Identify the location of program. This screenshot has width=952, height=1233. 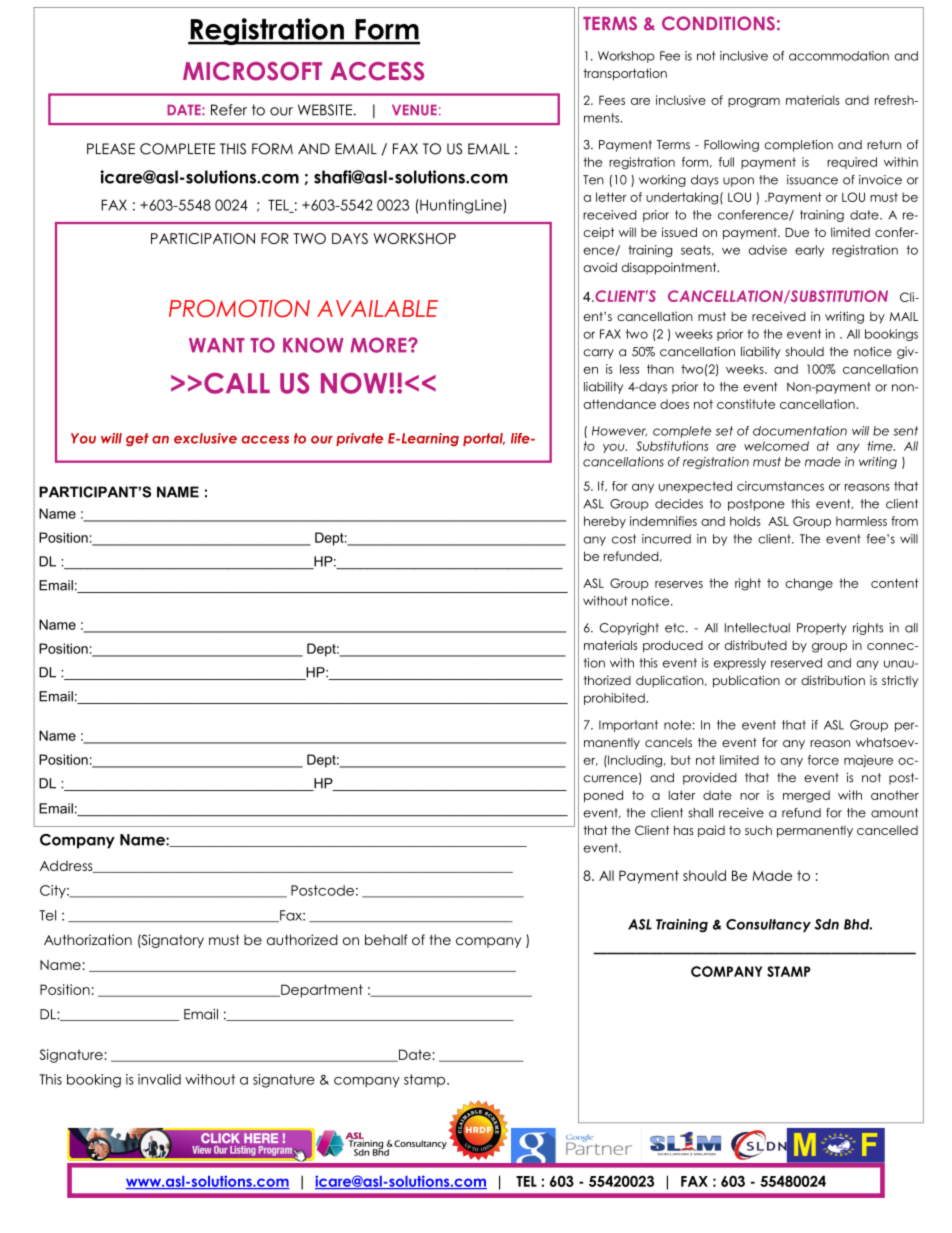
(754, 103).
